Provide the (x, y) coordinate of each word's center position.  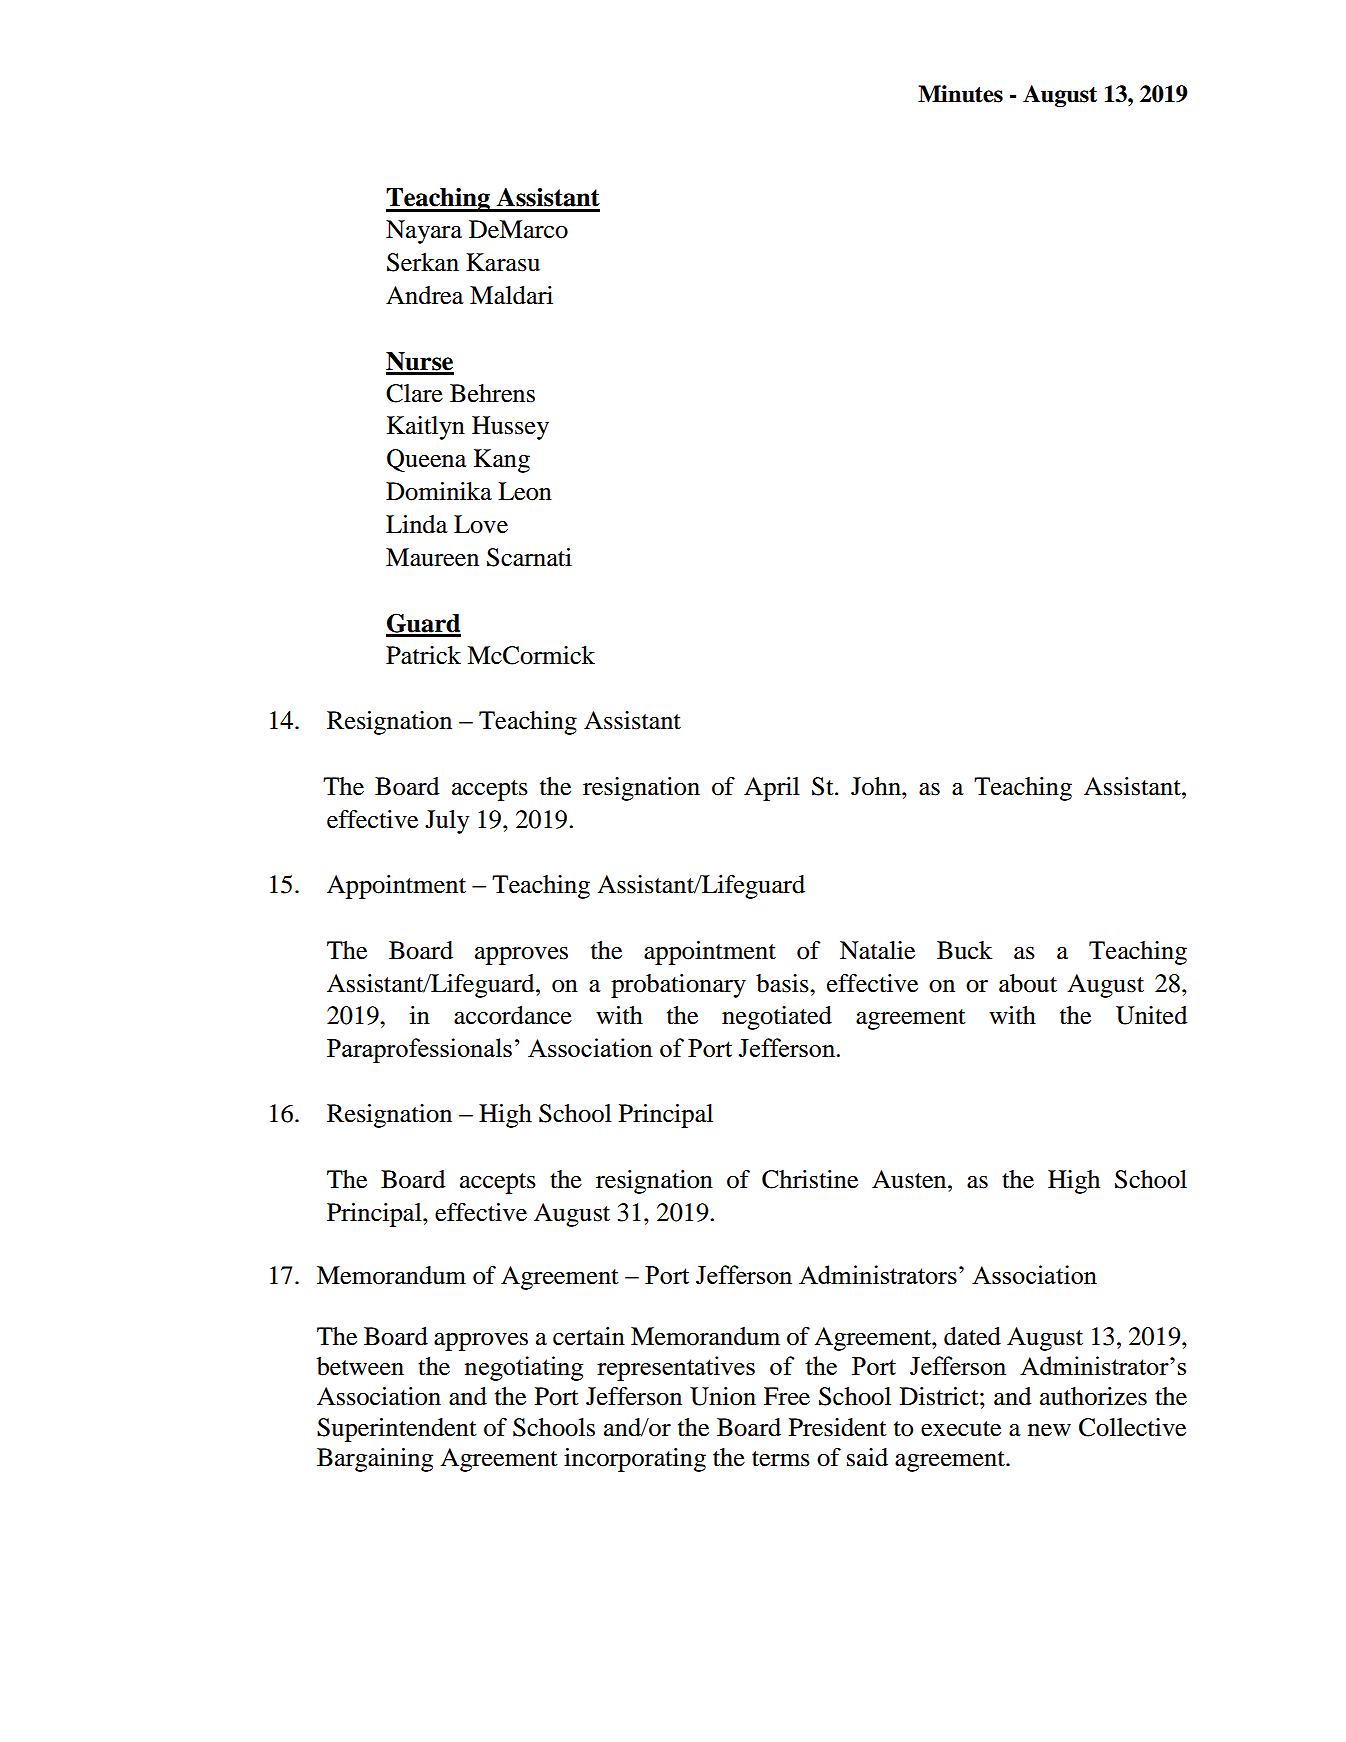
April (772, 789)
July (447, 822)
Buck (964, 950)
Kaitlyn (426, 428)
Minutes (960, 94)
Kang (502, 461)
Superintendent (397, 1430)
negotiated (777, 1018)
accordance (513, 1015)
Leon (525, 491)
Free (787, 1396)
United (1151, 1015)
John (877, 786)
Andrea (425, 295)
